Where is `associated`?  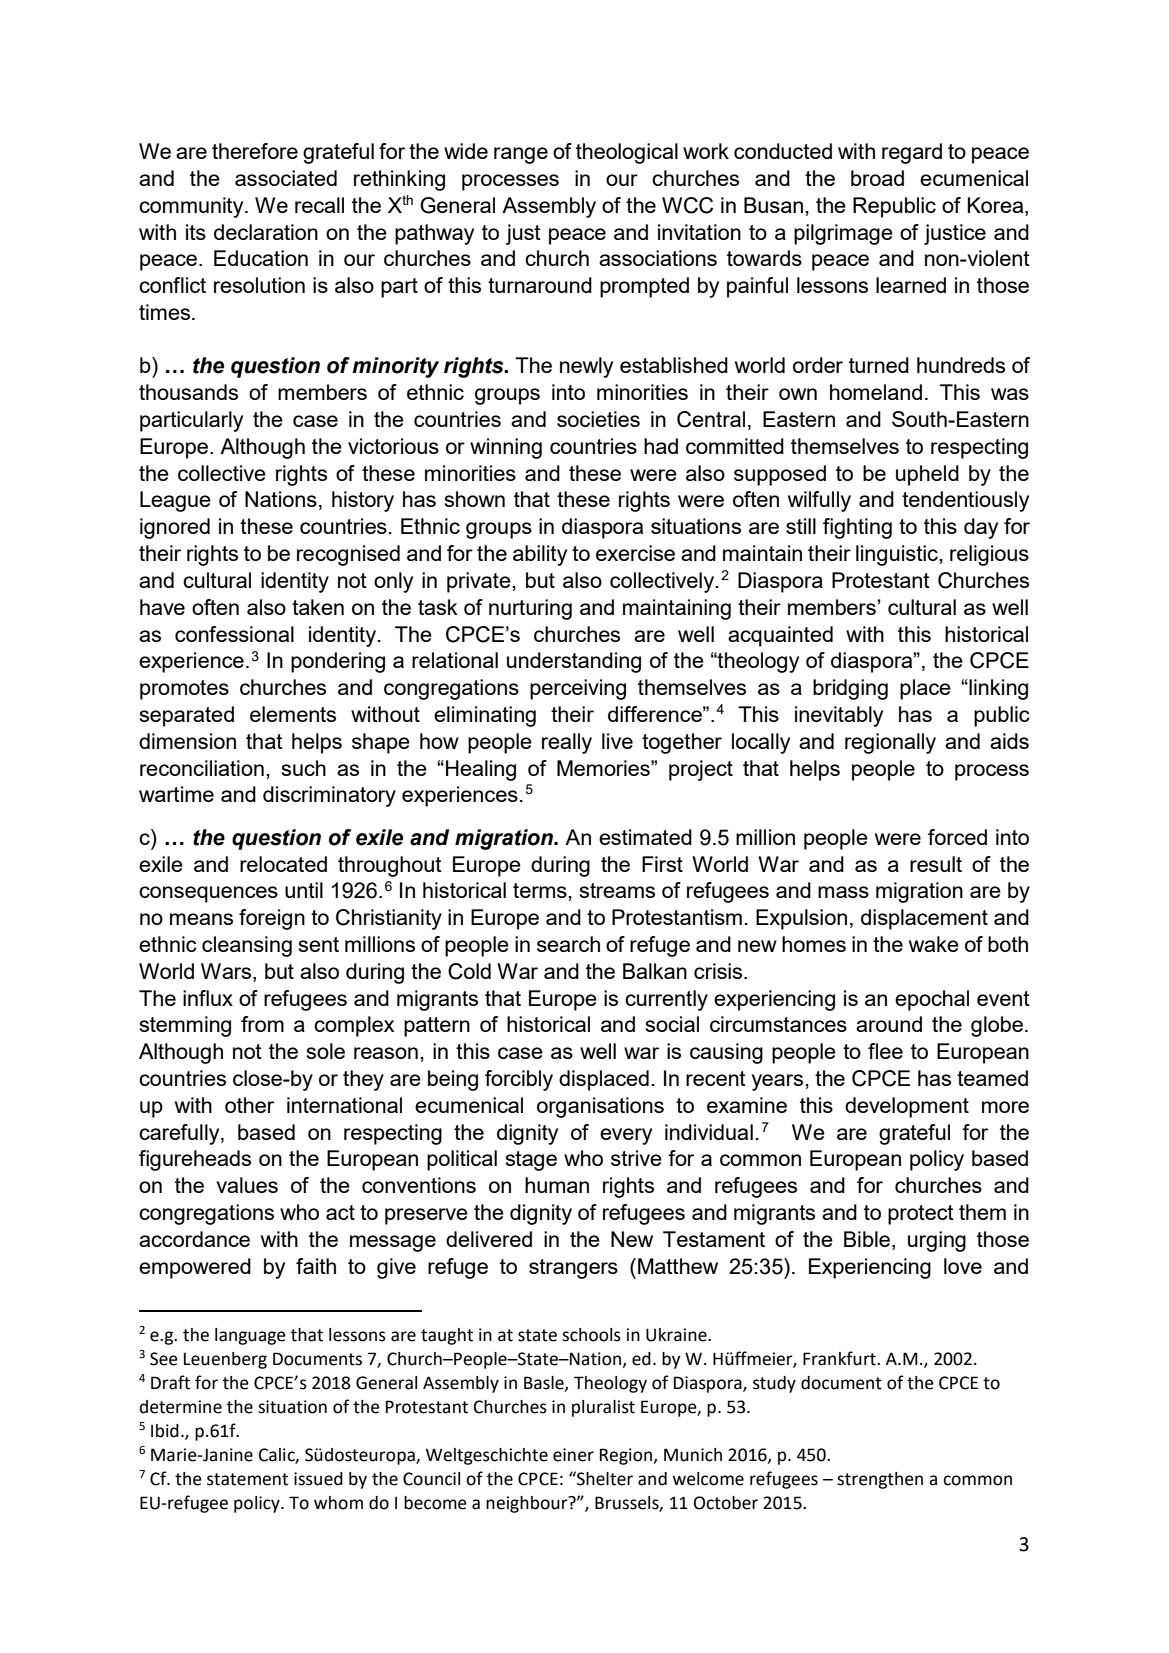
associated is located at coordinates (286, 178).
